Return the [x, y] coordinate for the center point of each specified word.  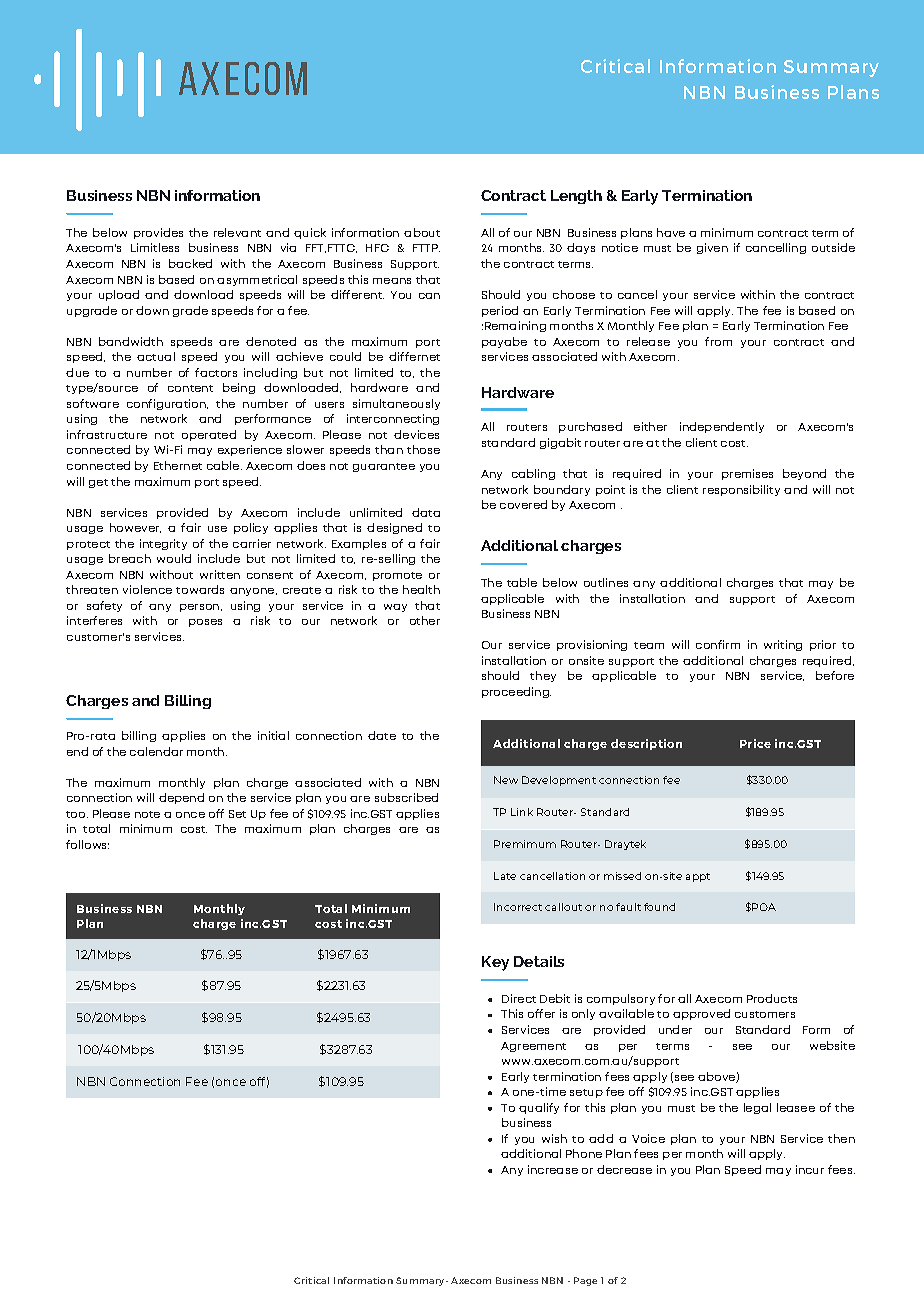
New [506, 780]
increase [553, 1169]
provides [158, 233]
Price [755, 743]
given [712, 248]
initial [273, 735]
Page [585, 1281]
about [422, 232]
